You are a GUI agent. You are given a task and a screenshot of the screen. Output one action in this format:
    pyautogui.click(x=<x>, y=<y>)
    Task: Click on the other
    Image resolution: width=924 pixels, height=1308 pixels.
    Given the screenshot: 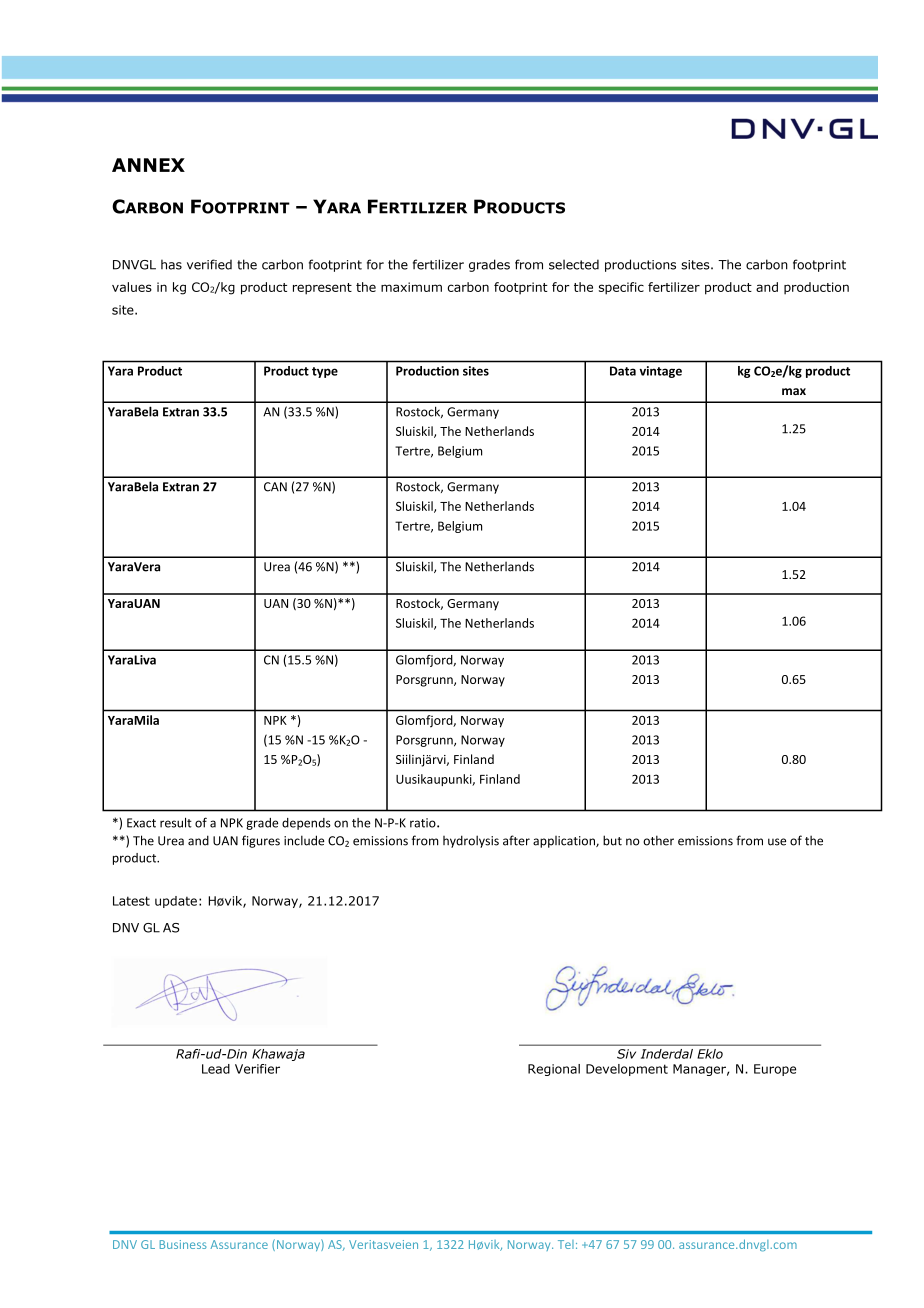 What is the action you would take?
    pyautogui.click(x=658, y=840)
